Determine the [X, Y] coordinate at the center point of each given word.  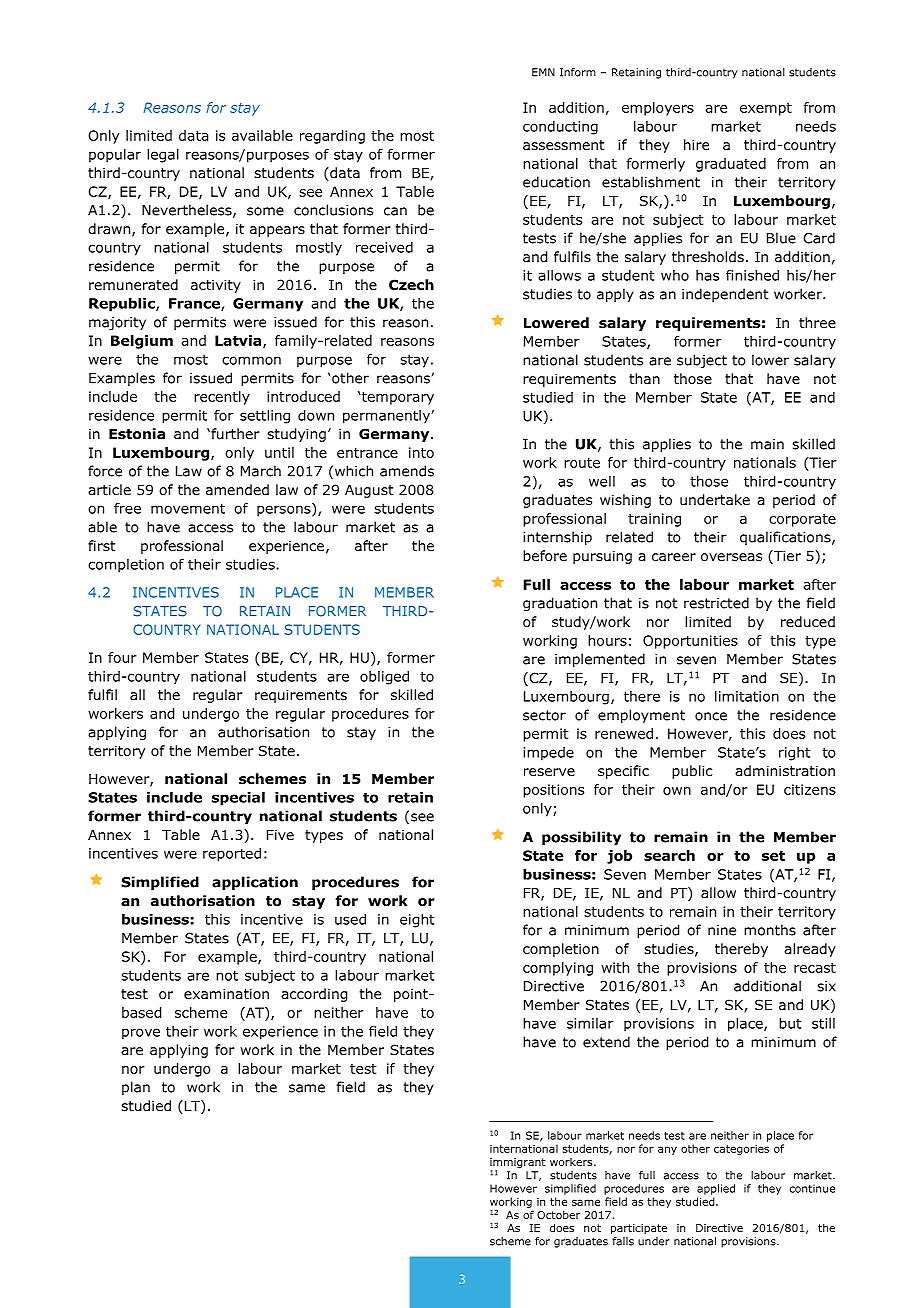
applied [716, 1189]
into [421, 452]
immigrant [518, 1164]
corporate [802, 520]
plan [136, 1088]
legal [163, 156]
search [669, 855]
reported [232, 855]
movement [188, 508]
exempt [766, 109]
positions [553, 791]
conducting [560, 128]
